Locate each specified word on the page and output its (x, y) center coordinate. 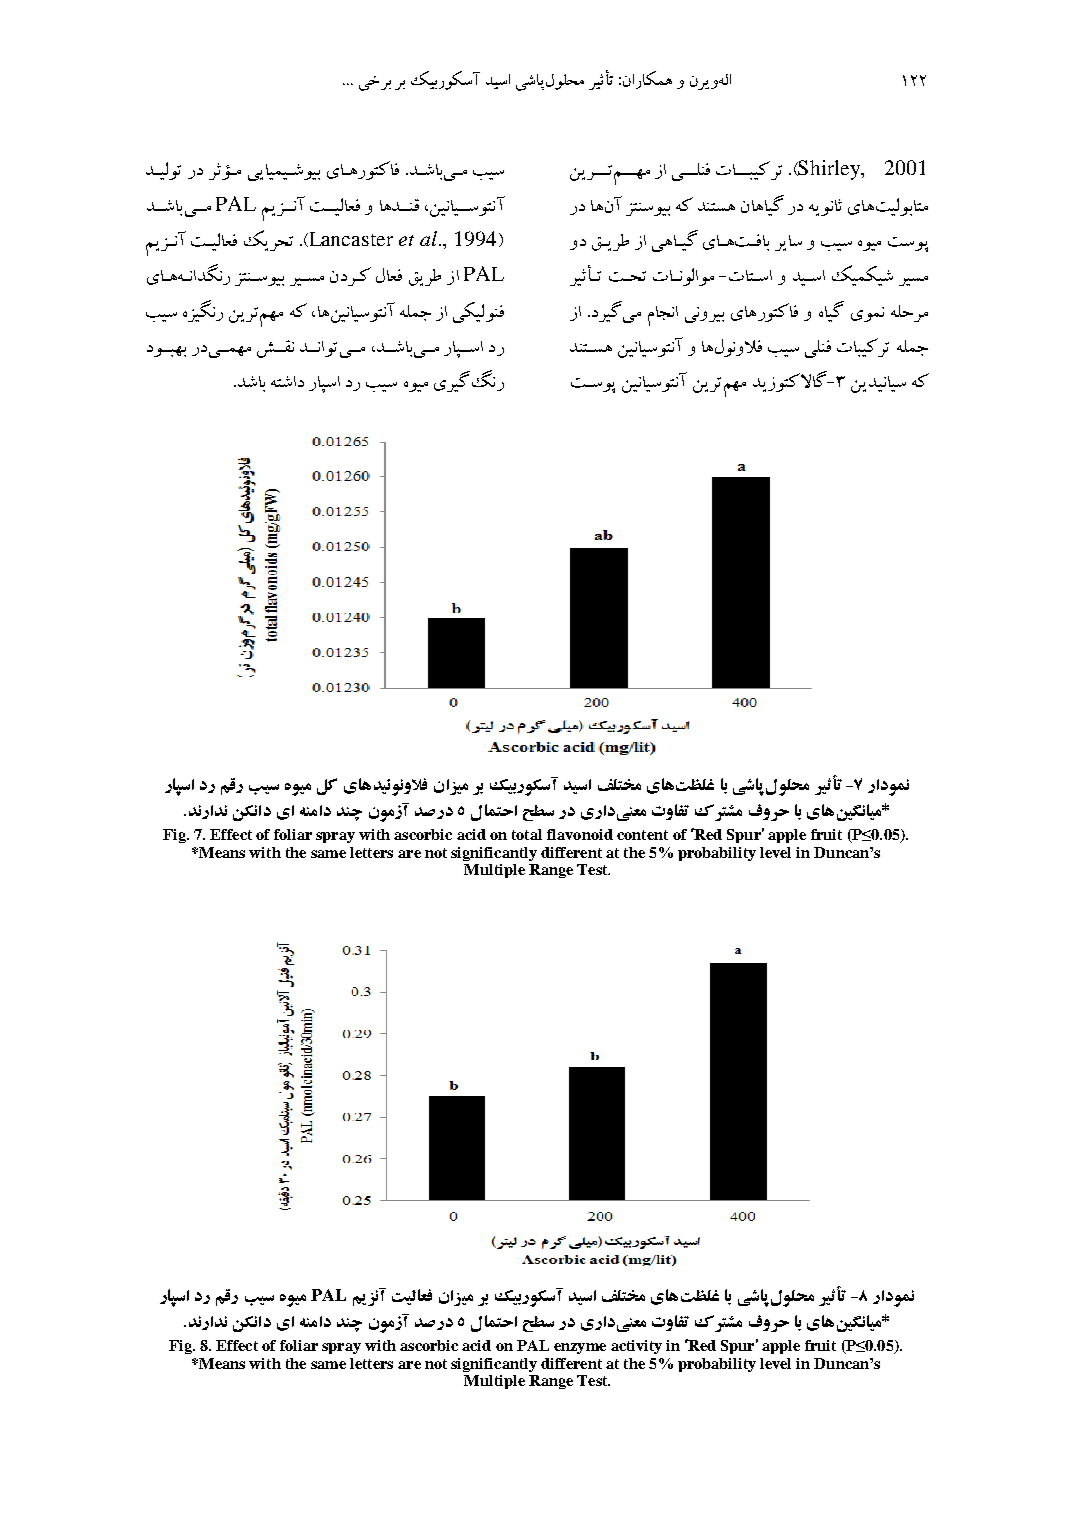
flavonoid (580, 834)
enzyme (580, 1348)
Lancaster (350, 239)
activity (636, 1347)
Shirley (829, 170)
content (642, 835)
